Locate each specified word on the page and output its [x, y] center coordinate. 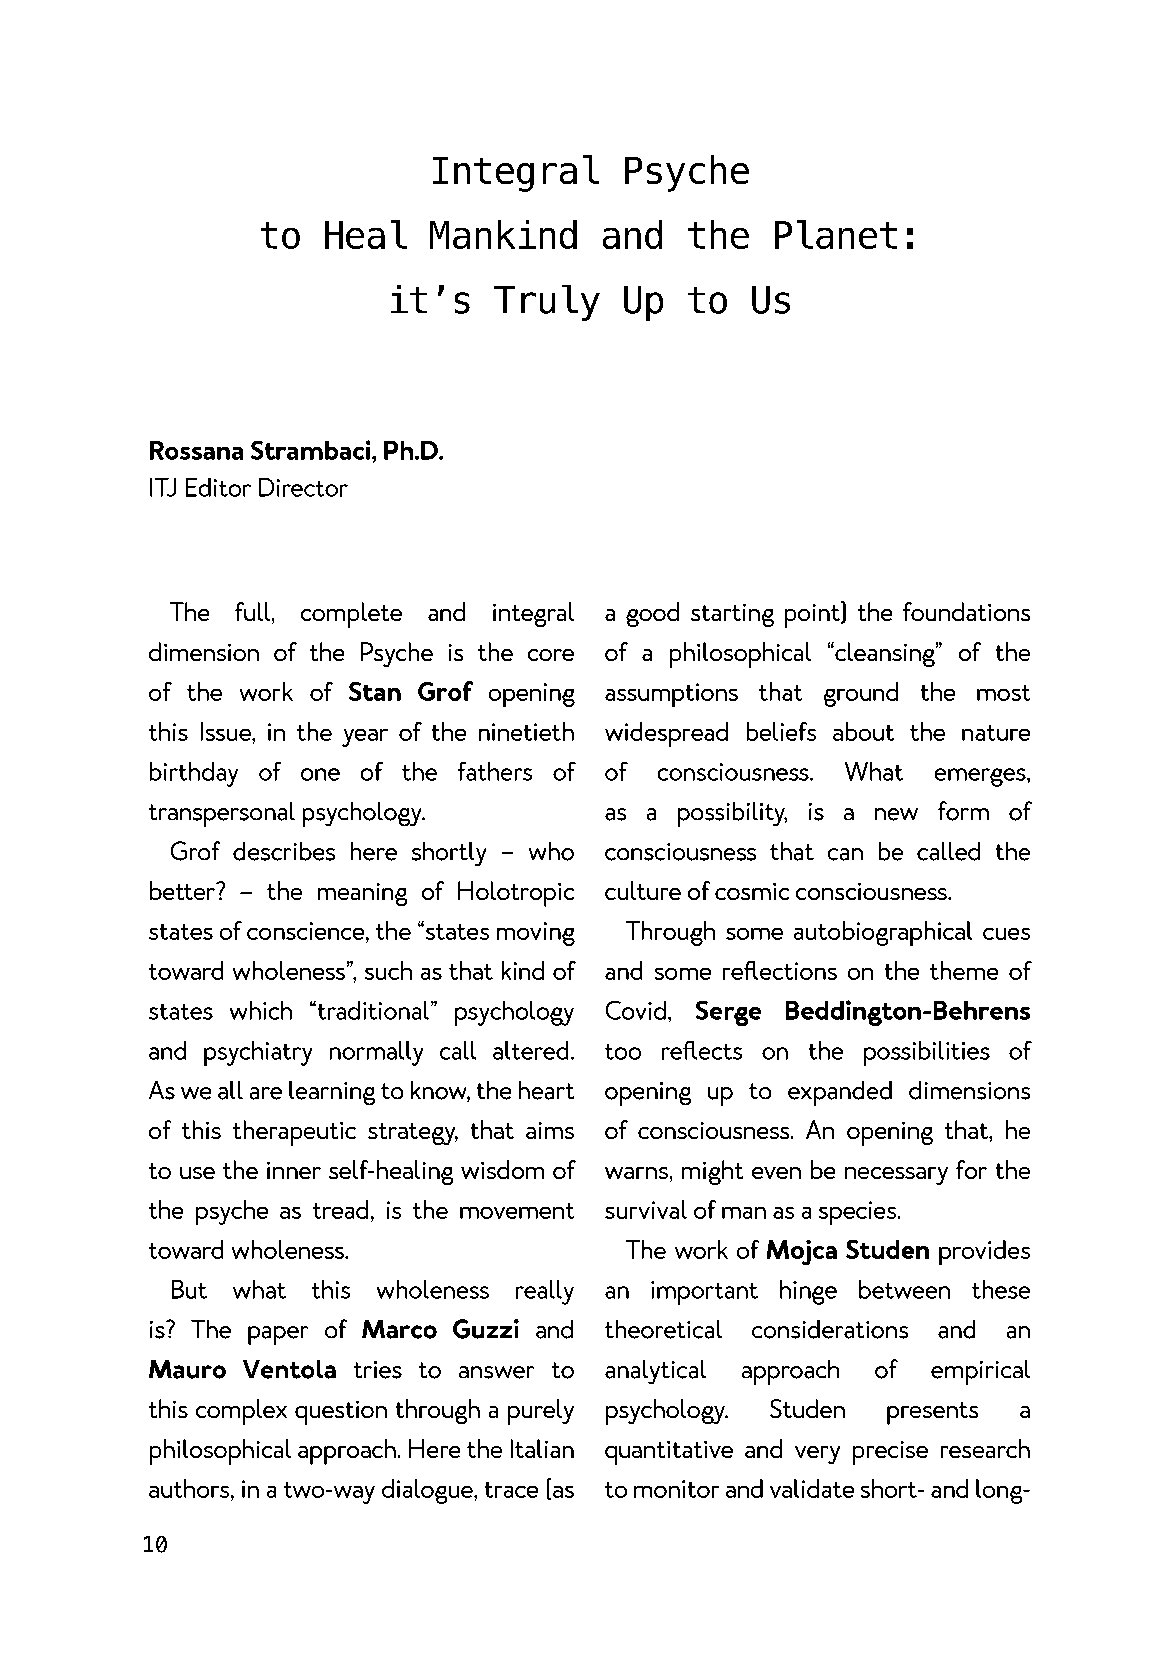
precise [890, 1453]
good [652, 614]
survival [646, 1209]
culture [643, 890]
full [252, 611]
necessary [896, 1176]
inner [294, 1170]
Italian [542, 1448]
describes [284, 851]
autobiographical [883, 933]
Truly [547, 303]
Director [303, 487]
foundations [966, 611]
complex [241, 1412]
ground [861, 694]
